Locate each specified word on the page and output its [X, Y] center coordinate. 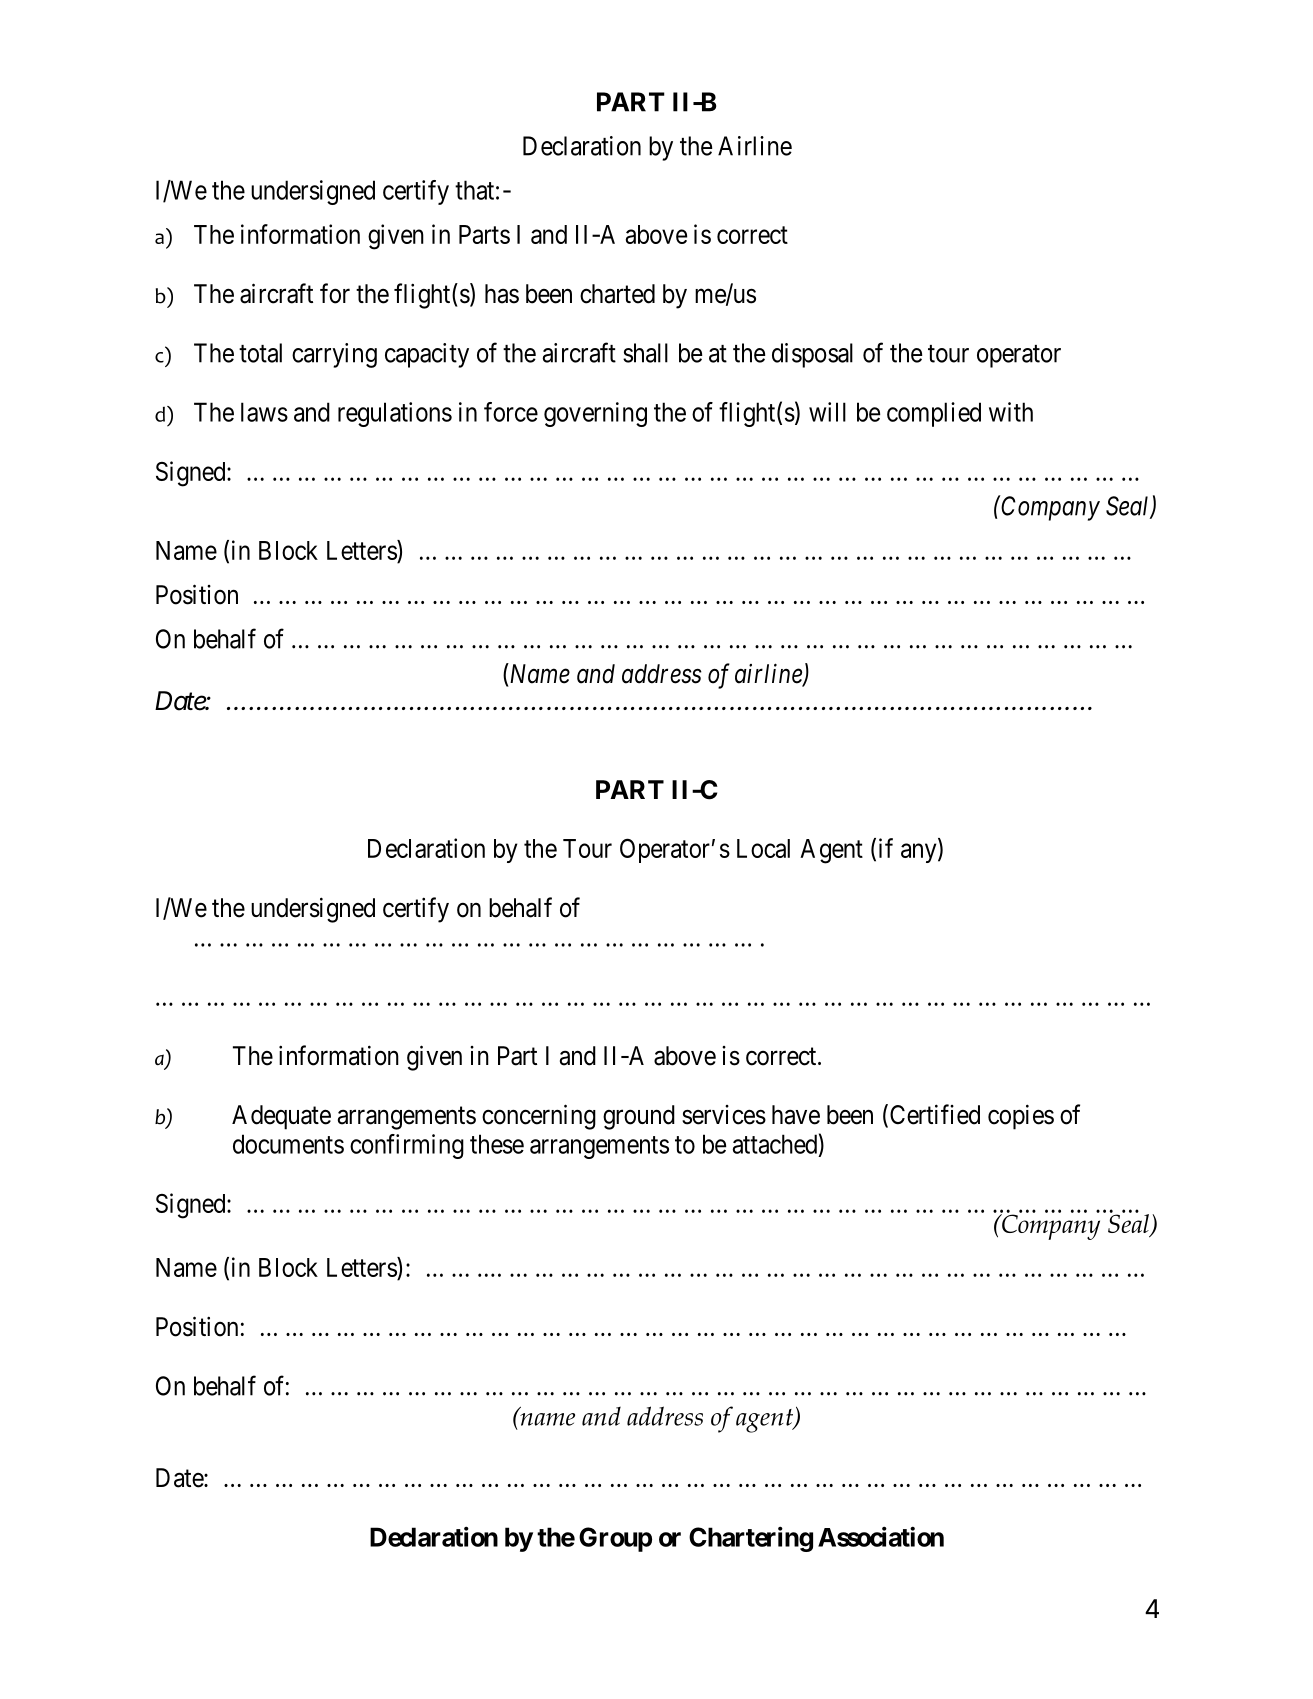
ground [639, 1117]
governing [595, 414]
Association [881, 1536]
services [724, 1115]
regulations [395, 414]
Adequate [281, 1117]
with [1011, 412]
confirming [407, 1146]
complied [934, 414]
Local [763, 848]
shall [645, 353]
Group [615, 1539]
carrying [334, 355]
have [796, 1115]
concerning [539, 1117]
